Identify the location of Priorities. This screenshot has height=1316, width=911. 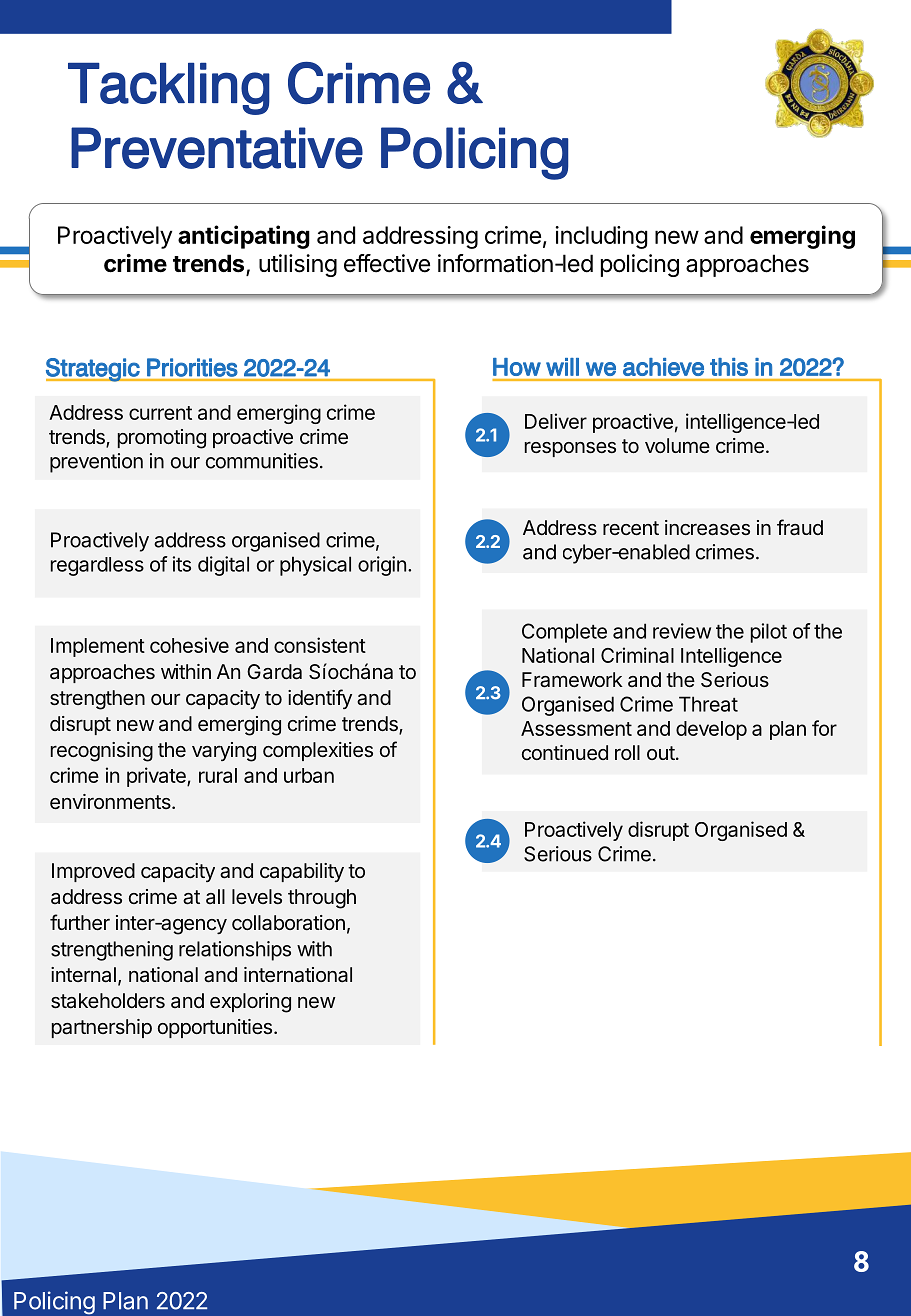
(192, 367).
